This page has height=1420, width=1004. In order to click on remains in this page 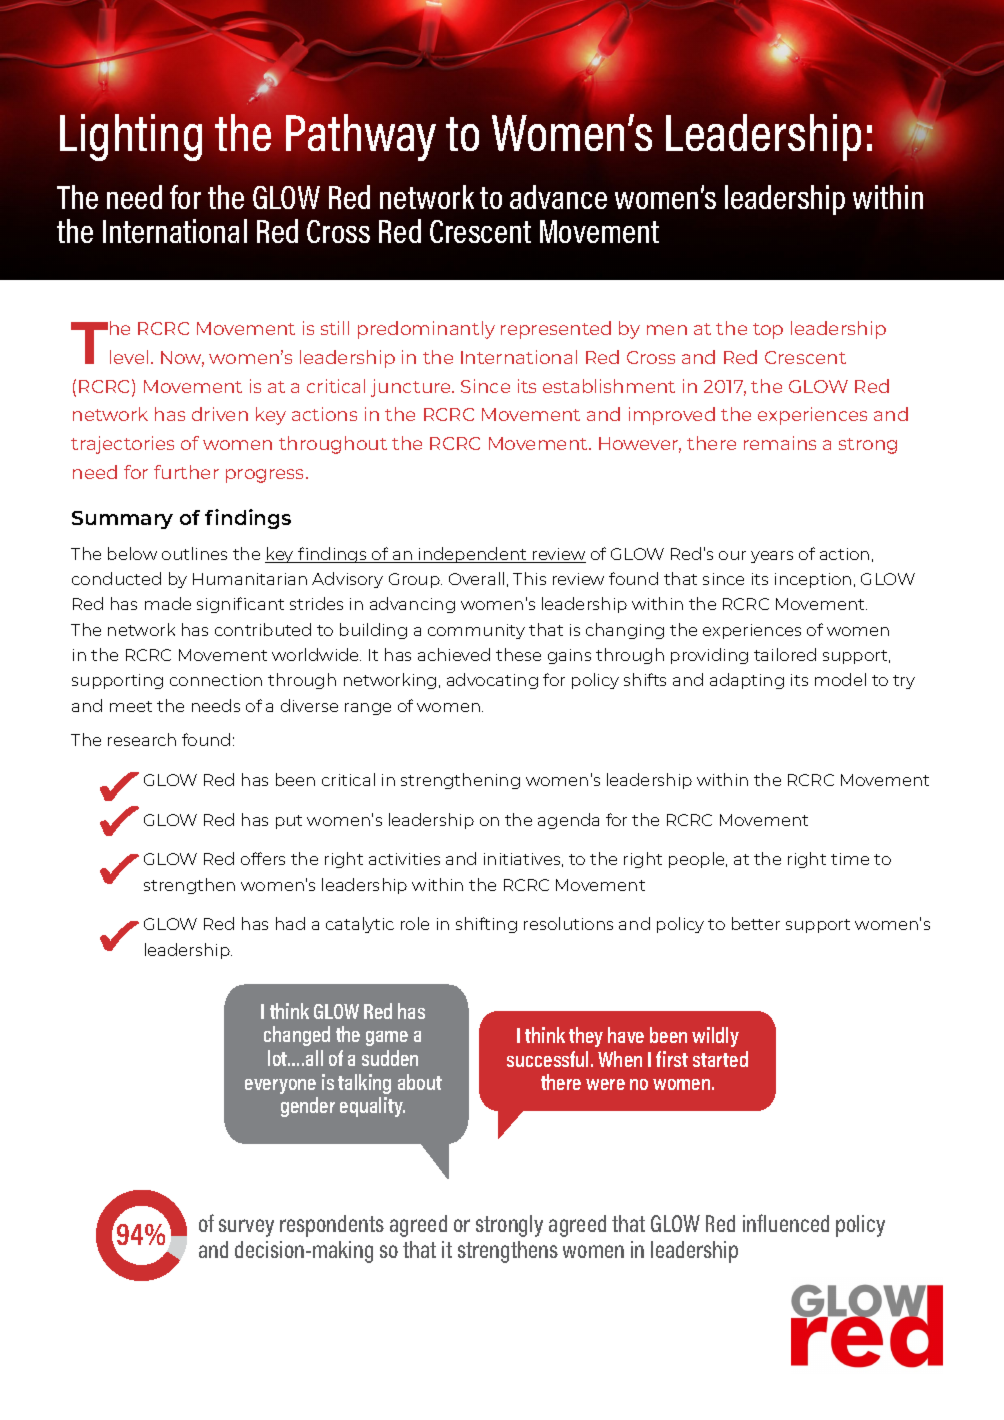, I will do `click(780, 443)`.
